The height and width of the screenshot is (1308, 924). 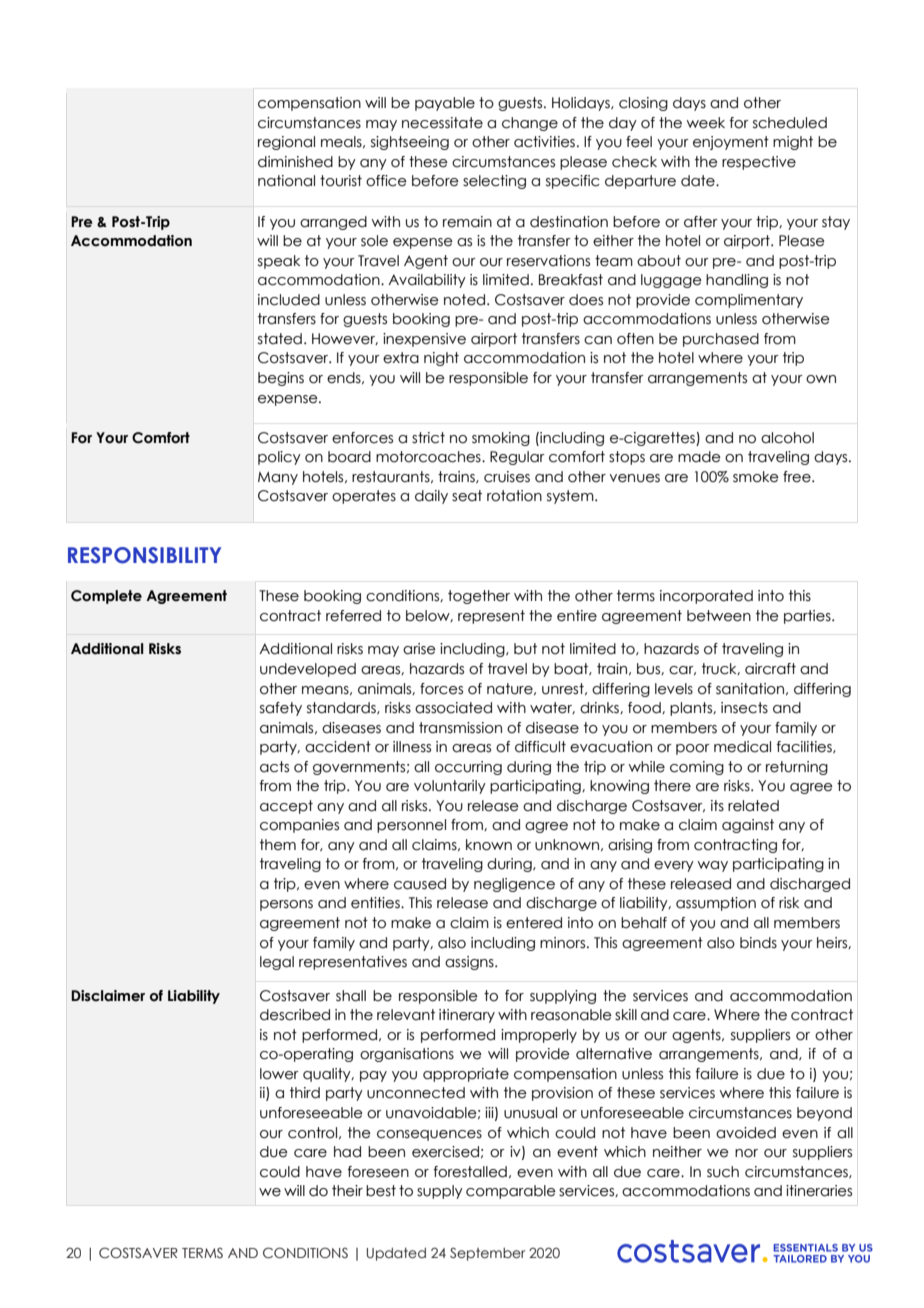 What do you see at coordinates (278, 845) in the screenshot?
I see `them` at bounding box center [278, 845].
